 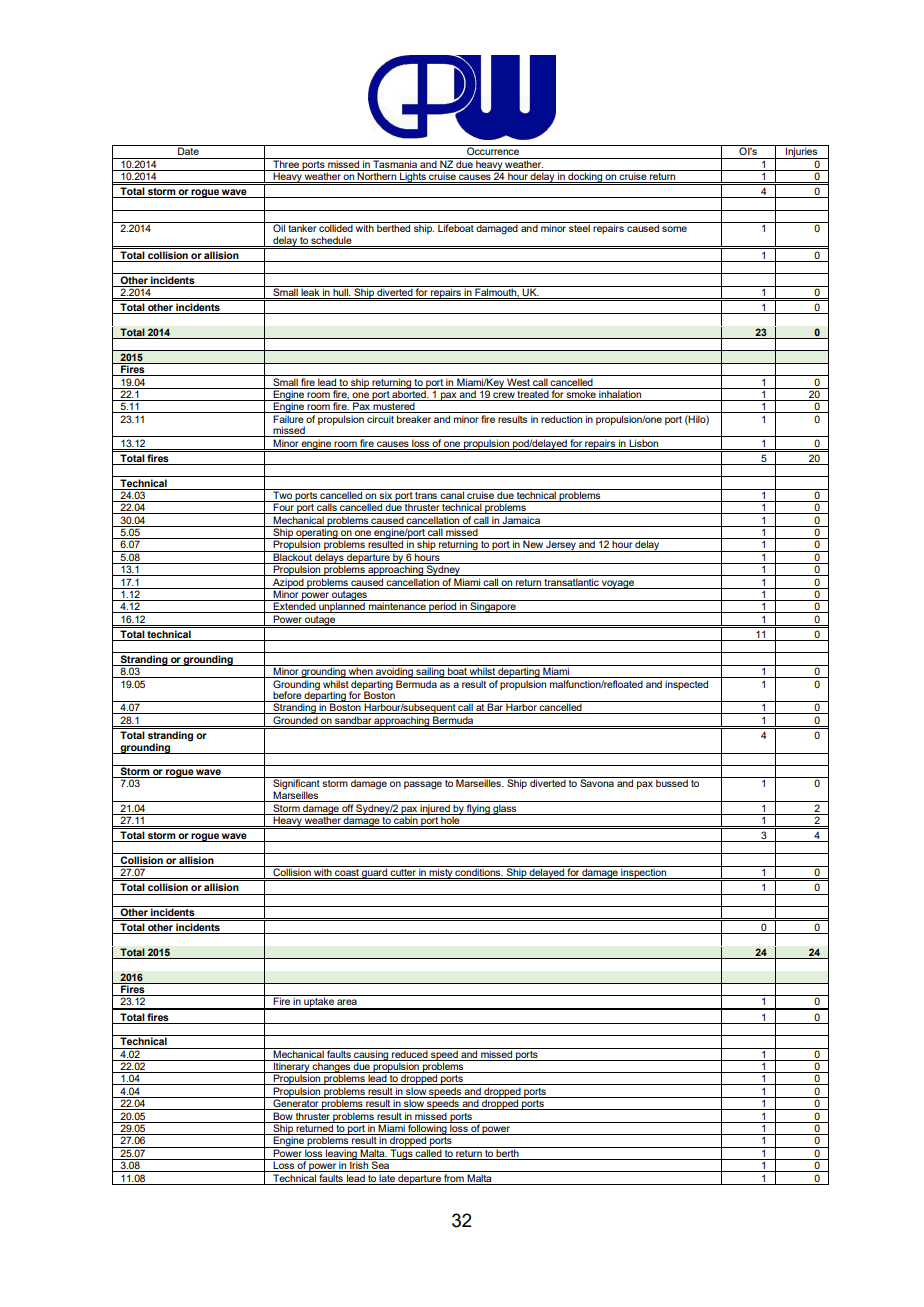 What do you see at coordinates (394, 671) in the document?
I see `avoiding` at bounding box center [394, 671].
